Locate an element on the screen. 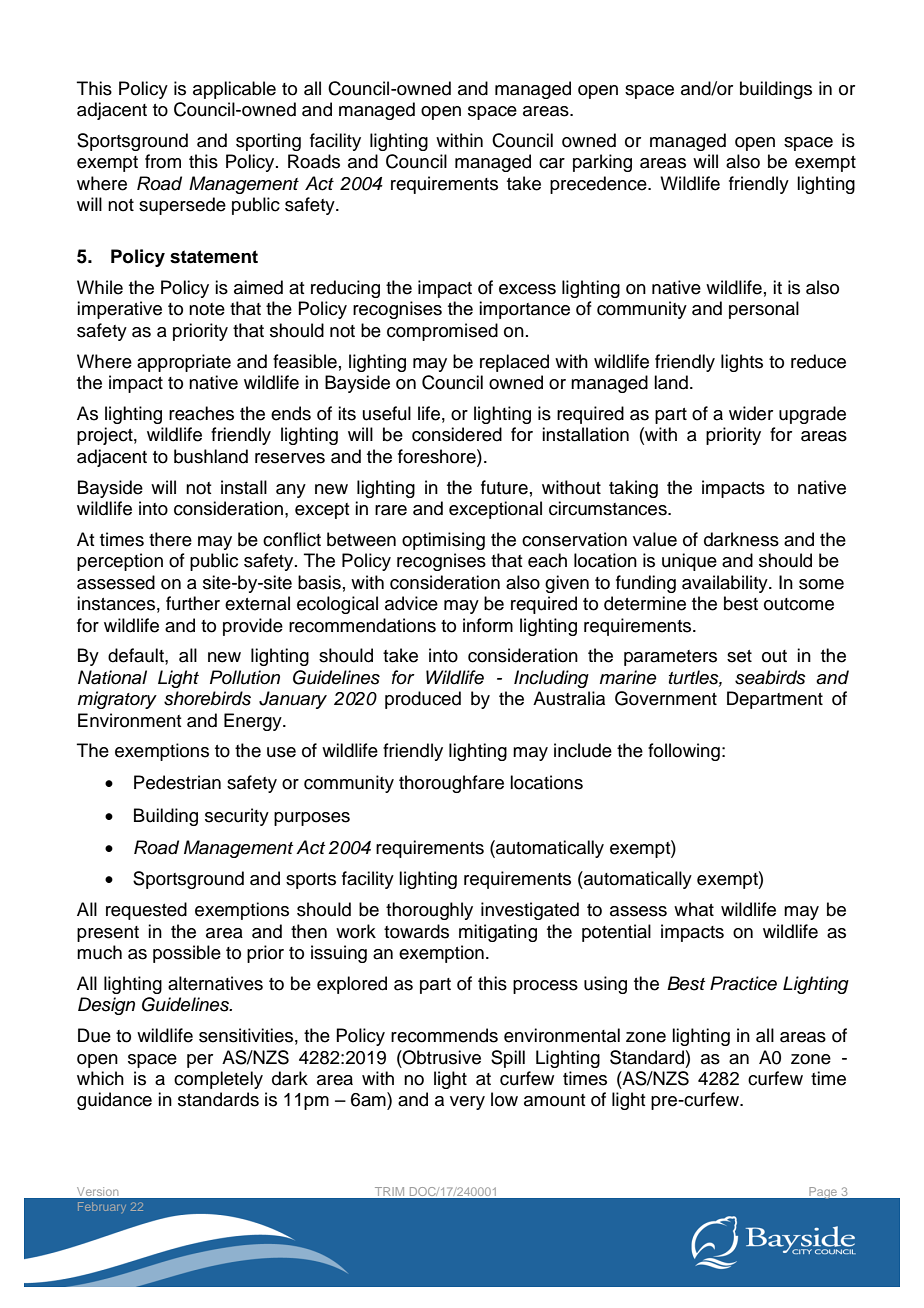 This screenshot has width=924, height=1308. parking is located at coordinates (602, 163).
